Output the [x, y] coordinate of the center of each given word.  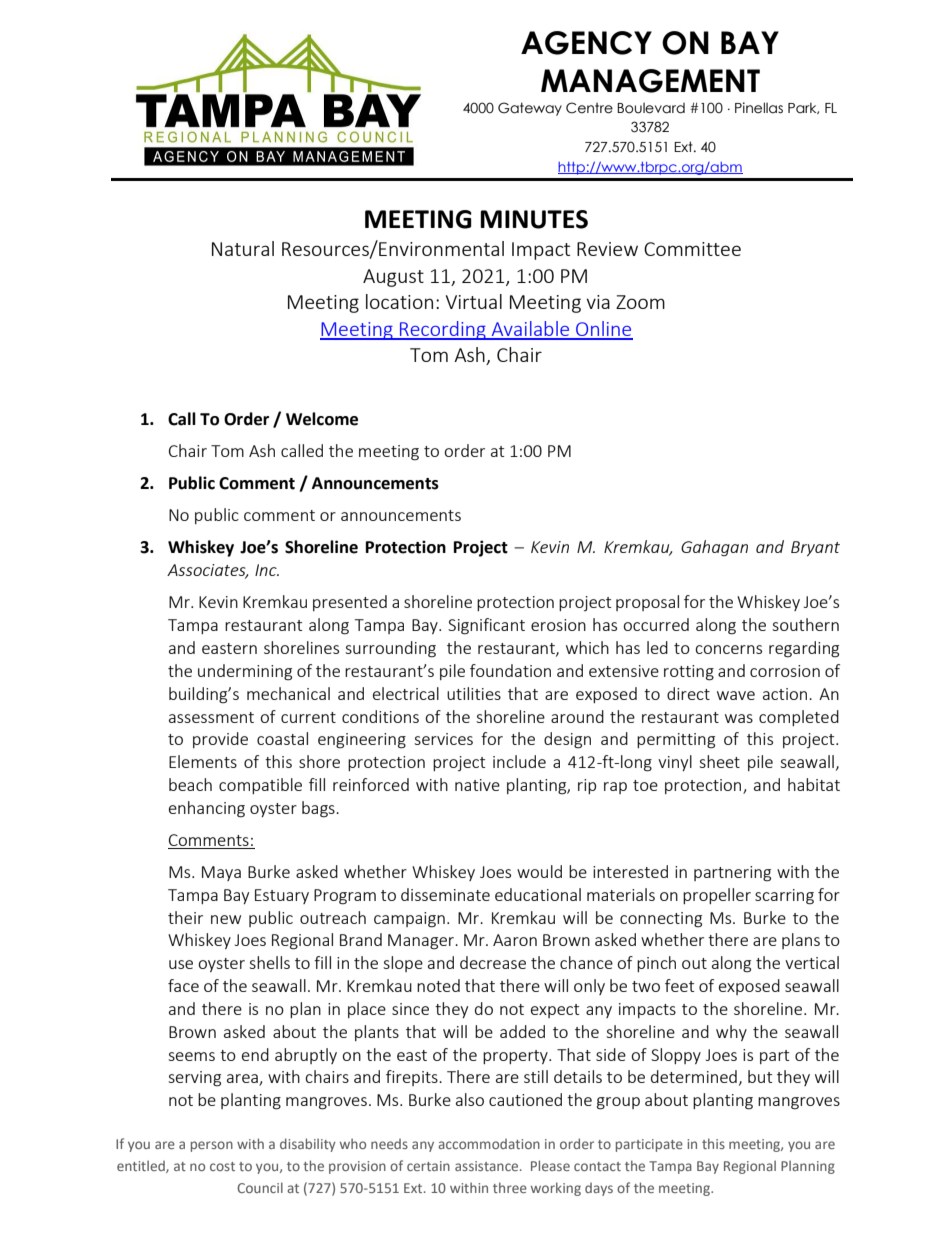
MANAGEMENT [650, 81]
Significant [486, 626]
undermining [245, 672]
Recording [443, 330]
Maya [221, 873]
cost [222, 1166]
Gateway [530, 109]
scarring [784, 897]
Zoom [640, 302]
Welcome [322, 419]
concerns [728, 649]
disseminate [445, 894]
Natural [243, 248]
